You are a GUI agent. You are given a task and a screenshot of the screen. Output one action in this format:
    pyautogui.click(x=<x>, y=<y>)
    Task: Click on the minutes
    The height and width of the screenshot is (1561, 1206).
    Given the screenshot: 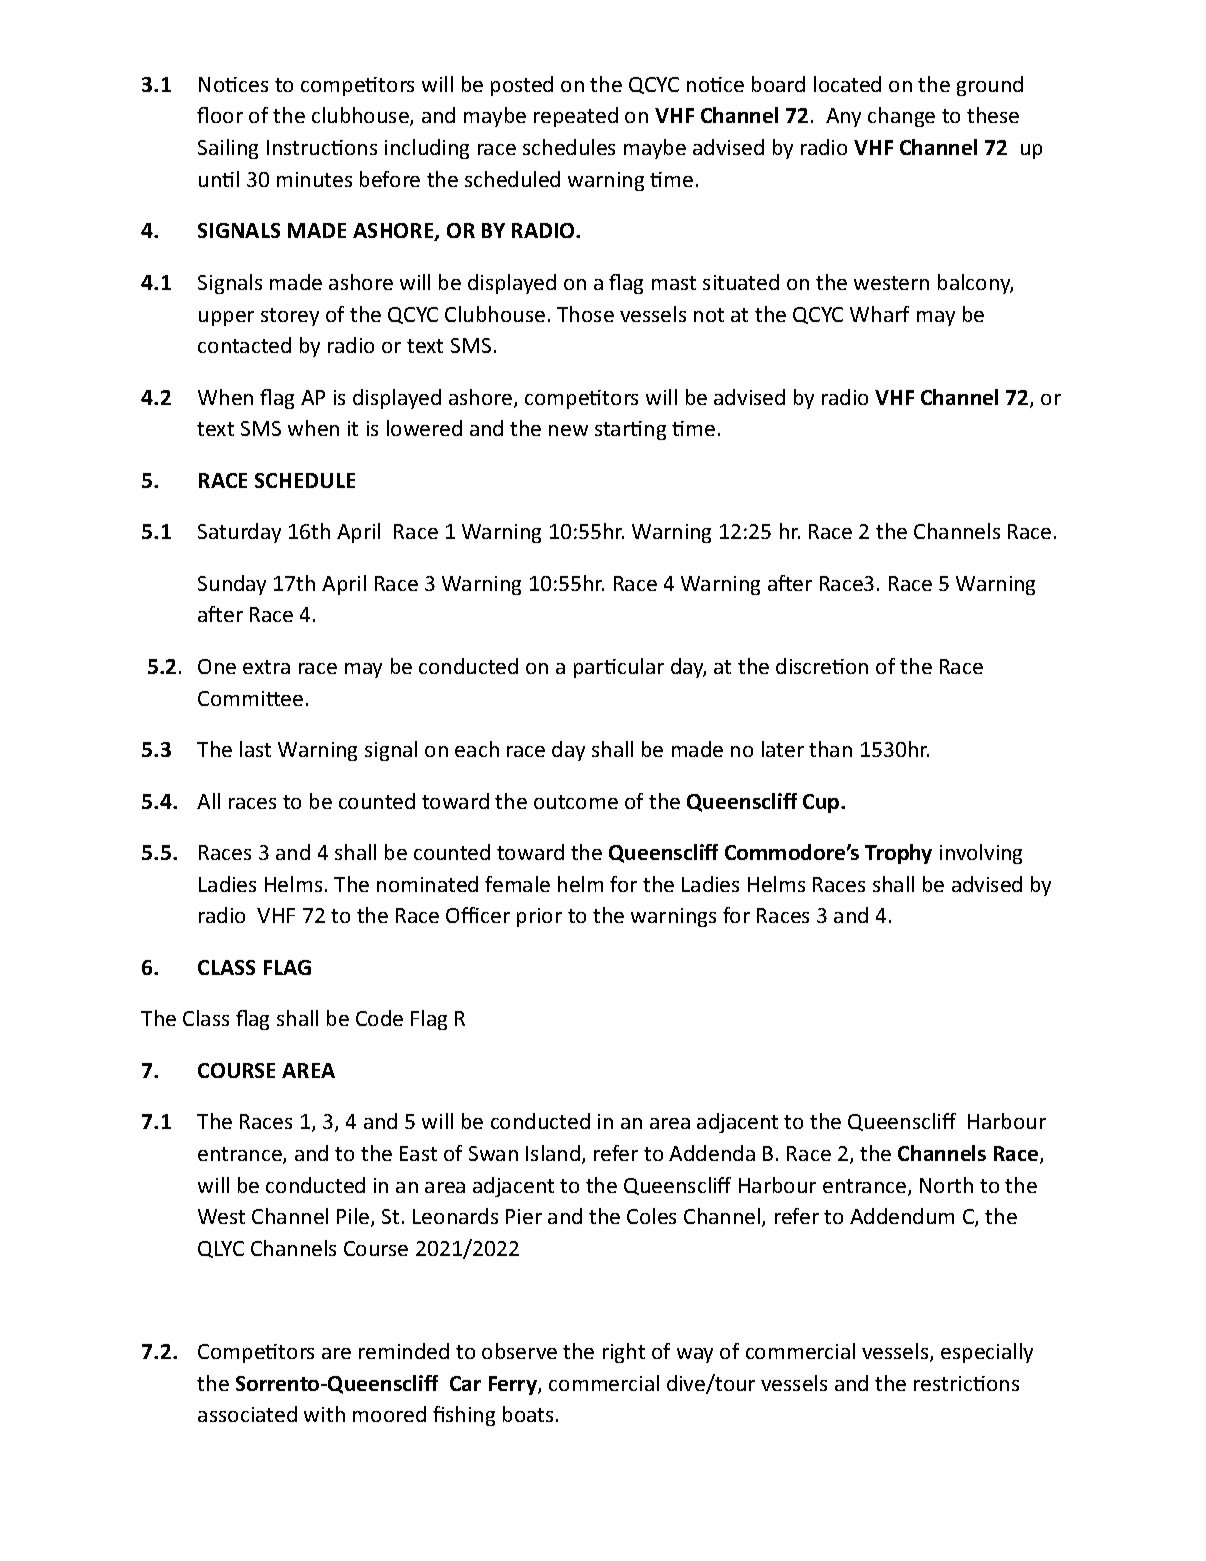 What is the action you would take?
    pyautogui.click(x=314, y=179)
